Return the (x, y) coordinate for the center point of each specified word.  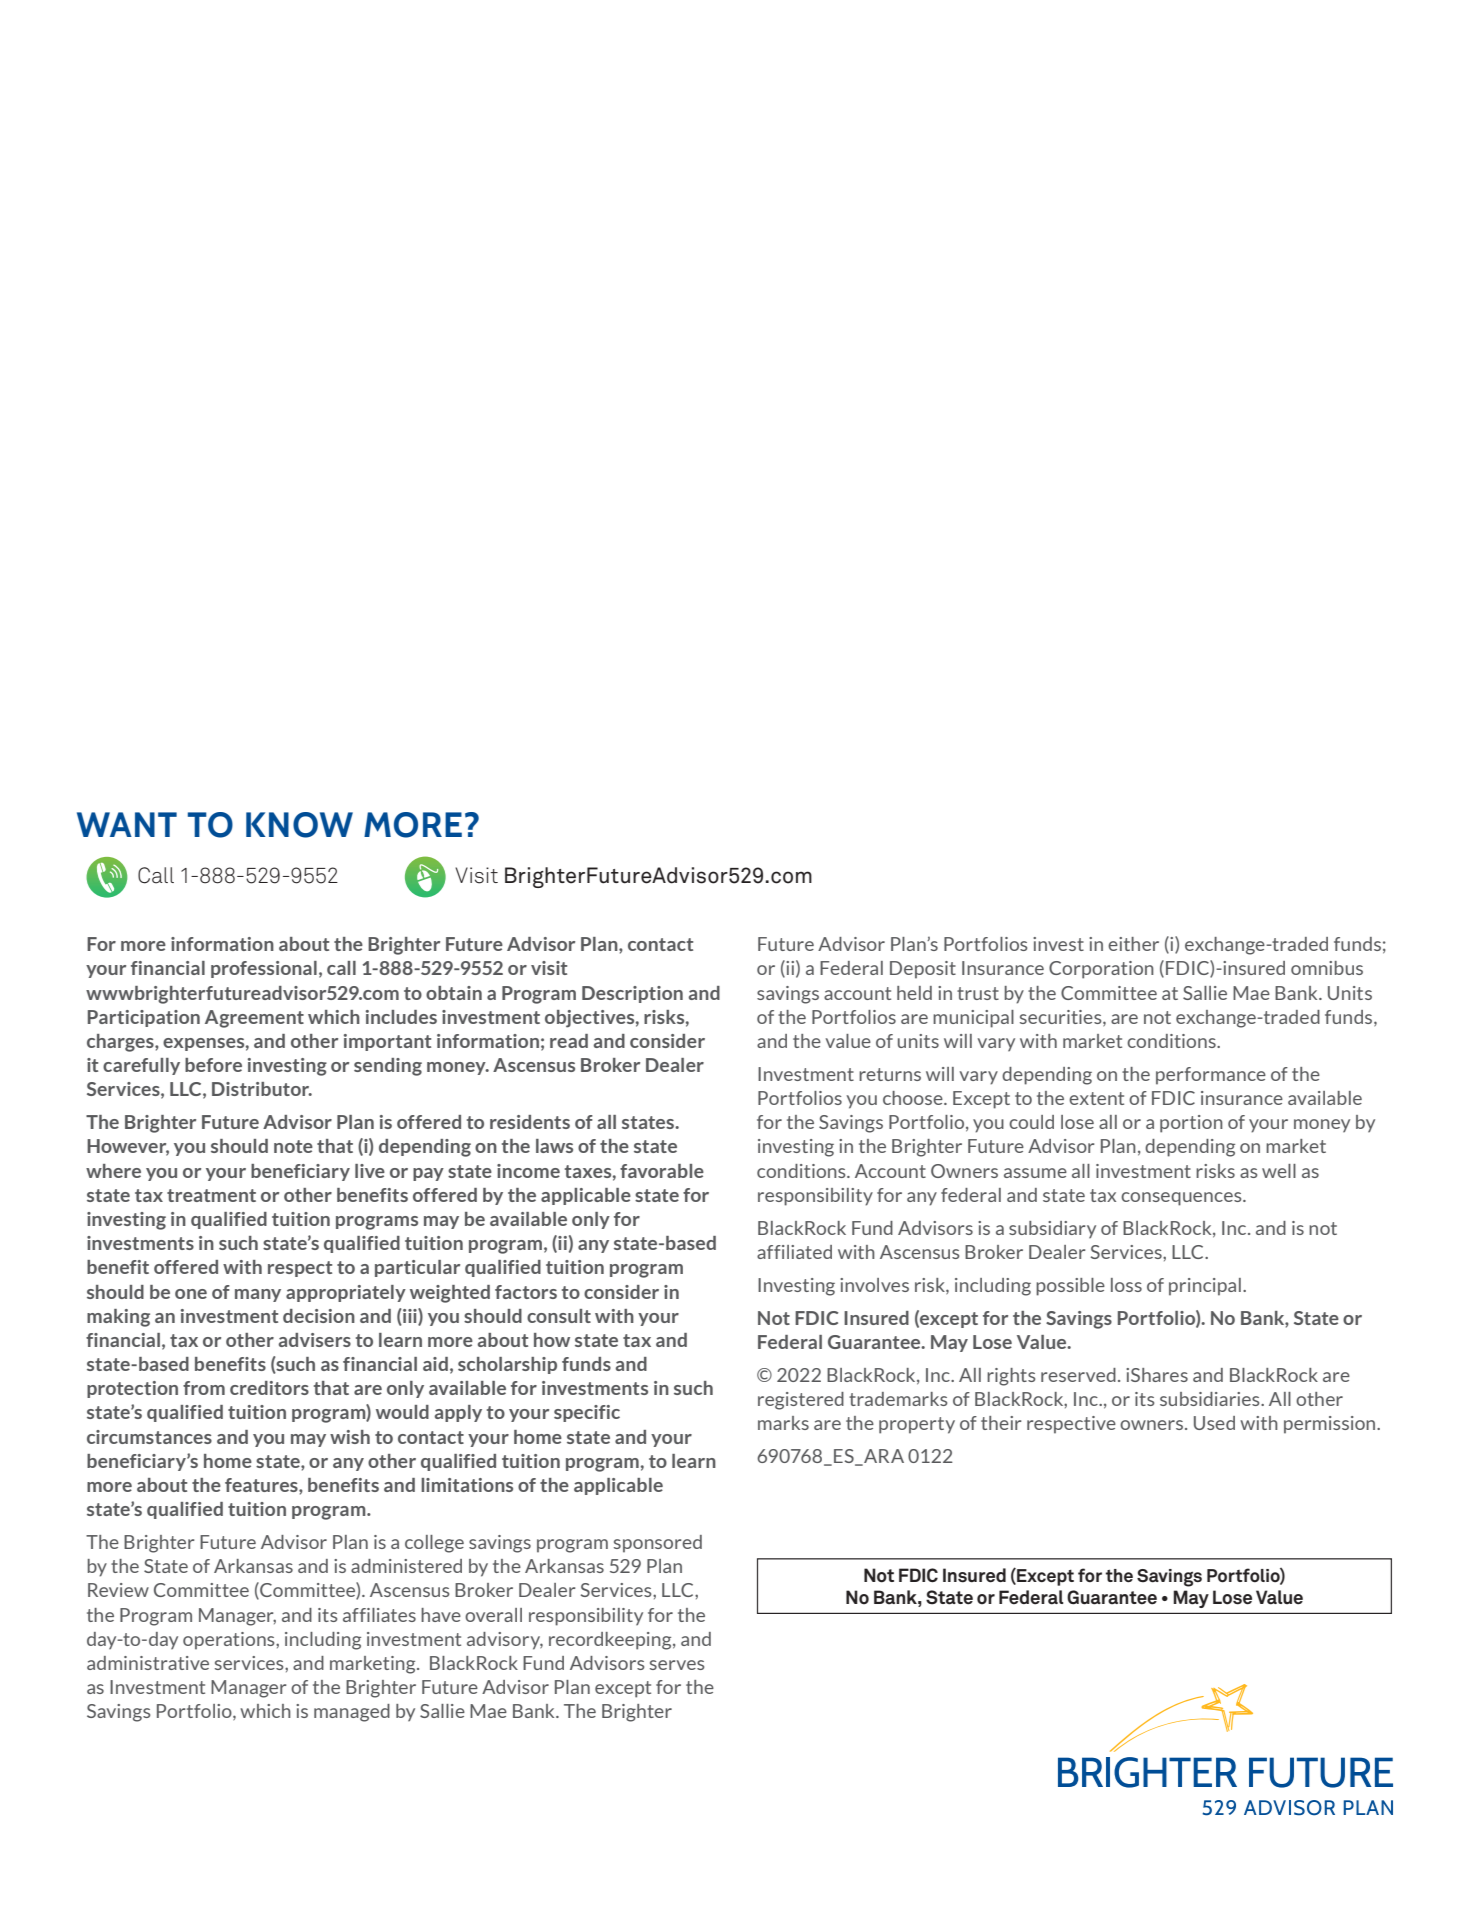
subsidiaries (1211, 1399)
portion (1191, 1124)
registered (801, 1401)
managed (352, 1713)
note (293, 1146)
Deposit (923, 970)
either (1133, 944)
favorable (662, 1171)
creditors (269, 1388)
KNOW (299, 825)
